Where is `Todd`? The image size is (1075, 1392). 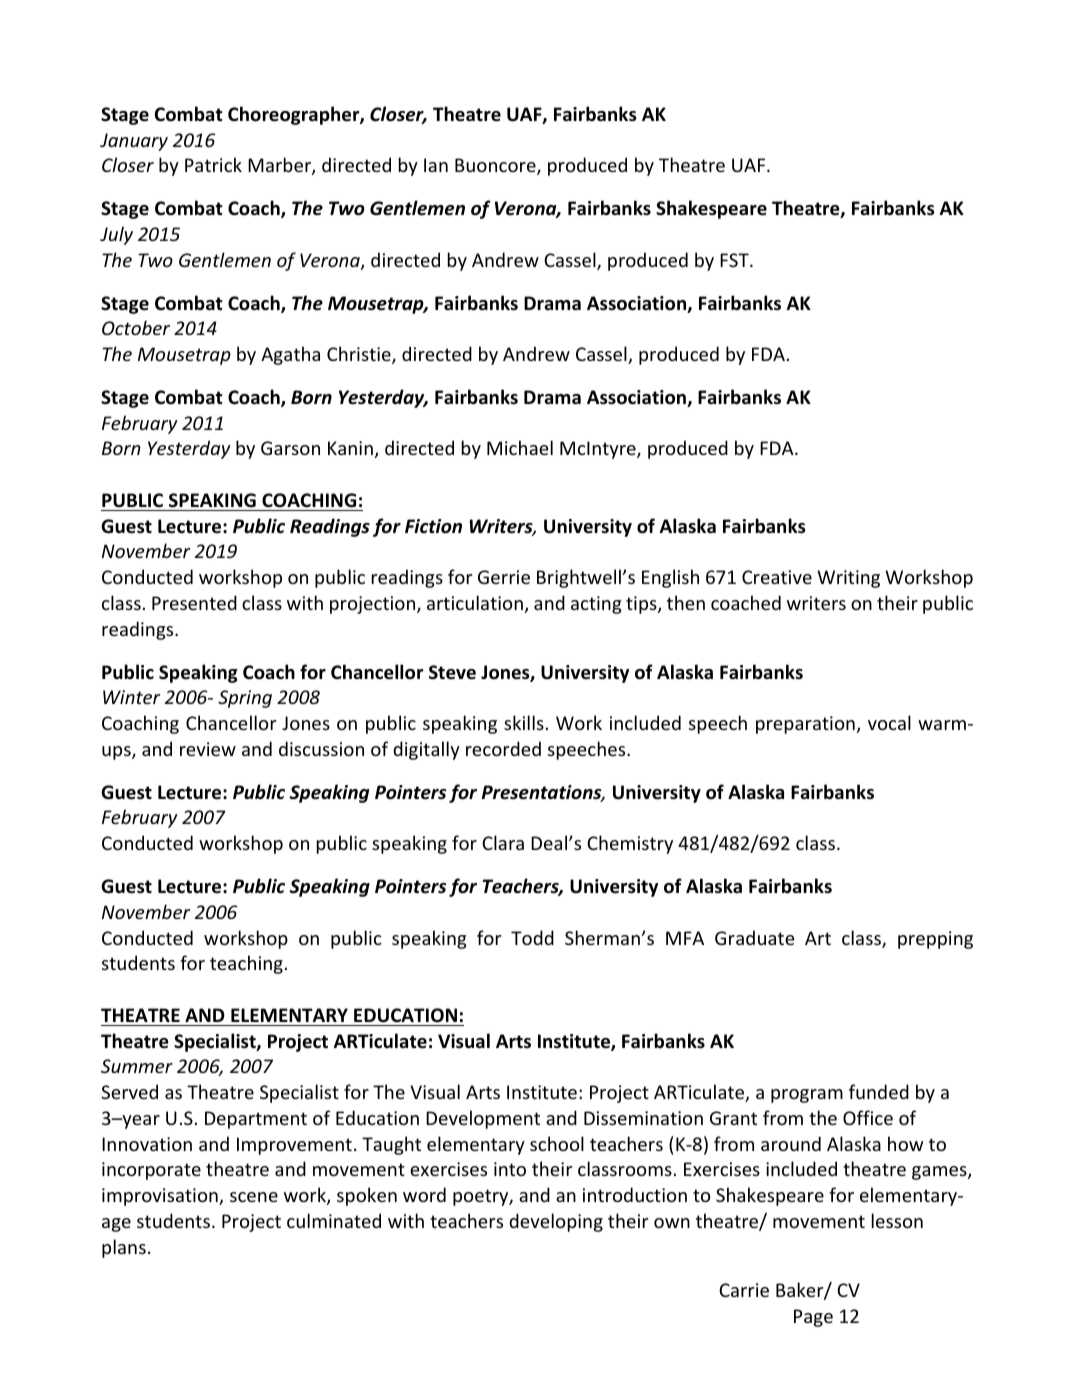 Todd is located at coordinates (532, 937).
